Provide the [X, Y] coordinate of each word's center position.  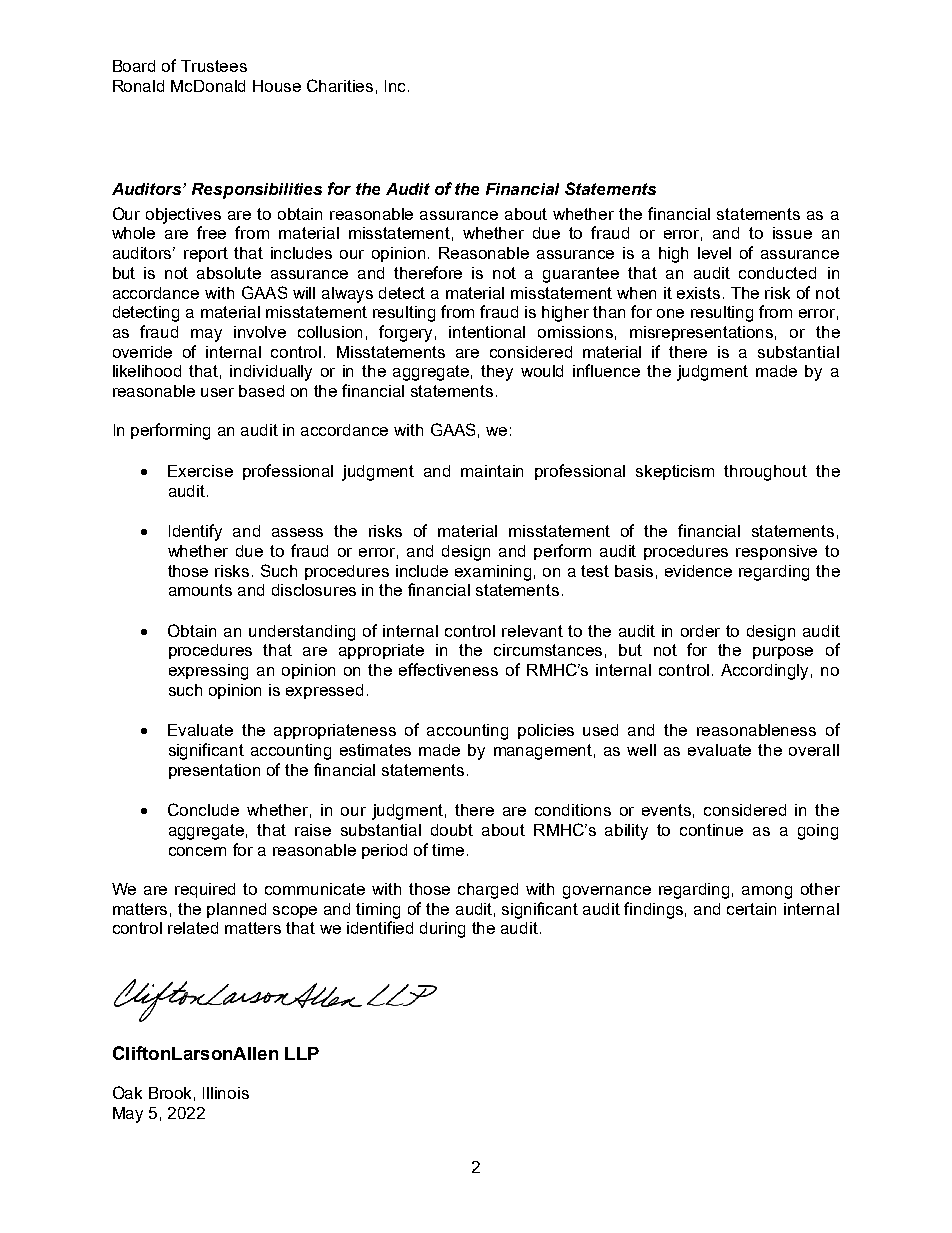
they [497, 373]
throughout [765, 473]
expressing [208, 672]
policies [546, 731]
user [217, 392]
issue [792, 233]
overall [814, 750]
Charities [340, 85]
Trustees [214, 66]
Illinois [226, 1093]
